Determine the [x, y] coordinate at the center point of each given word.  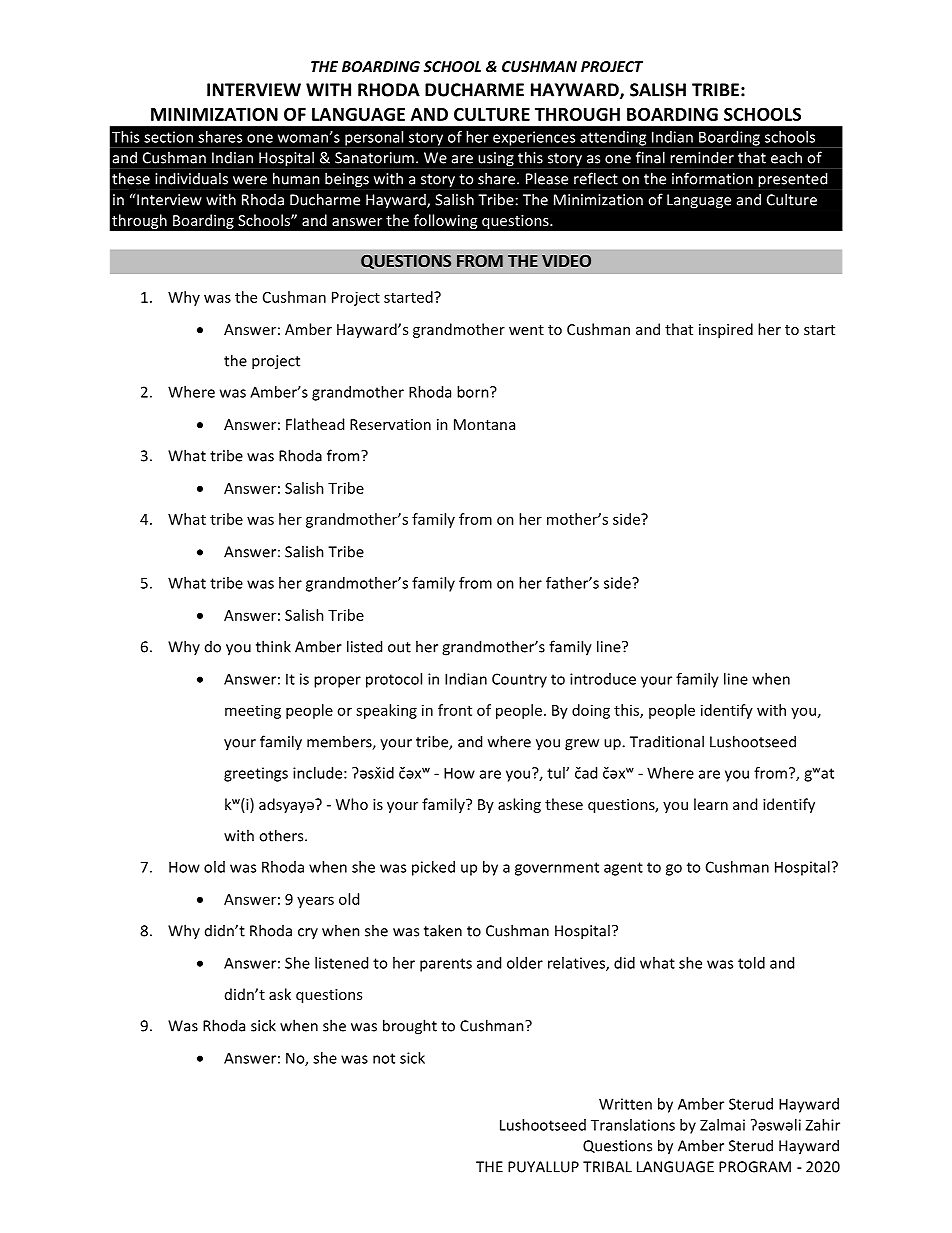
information [712, 178]
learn [711, 804]
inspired [726, 330]
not [384, 1058]
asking [519, 805]
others [282, 835]
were [250, 180]
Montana [484, 424]
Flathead [315, 424]
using [496, 159]
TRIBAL [607, 1167]
